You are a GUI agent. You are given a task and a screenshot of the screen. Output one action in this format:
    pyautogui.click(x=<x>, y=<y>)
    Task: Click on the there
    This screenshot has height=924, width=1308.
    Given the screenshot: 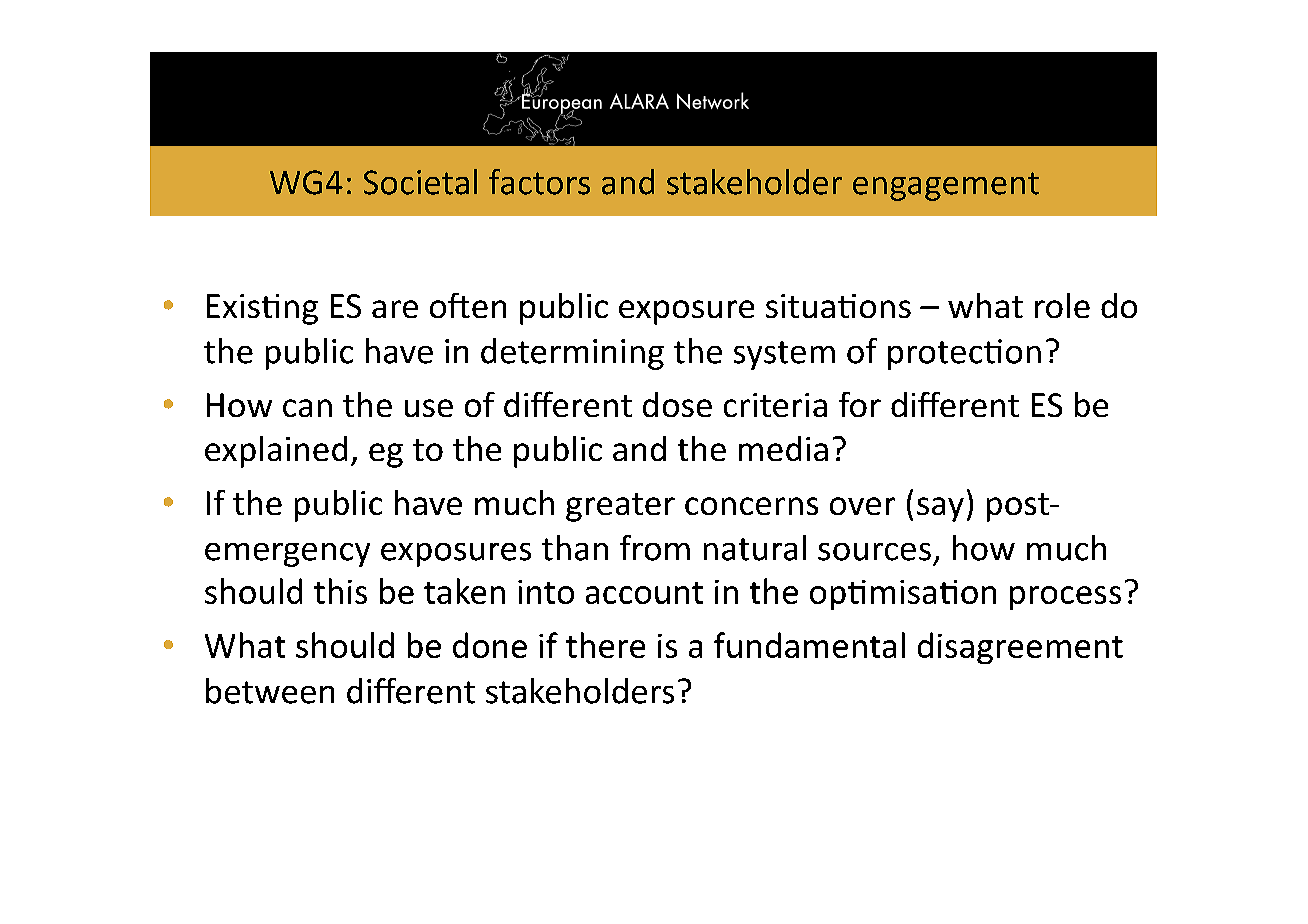 What is the action you would take?
    pyautogui.click(x=605, y=645)
